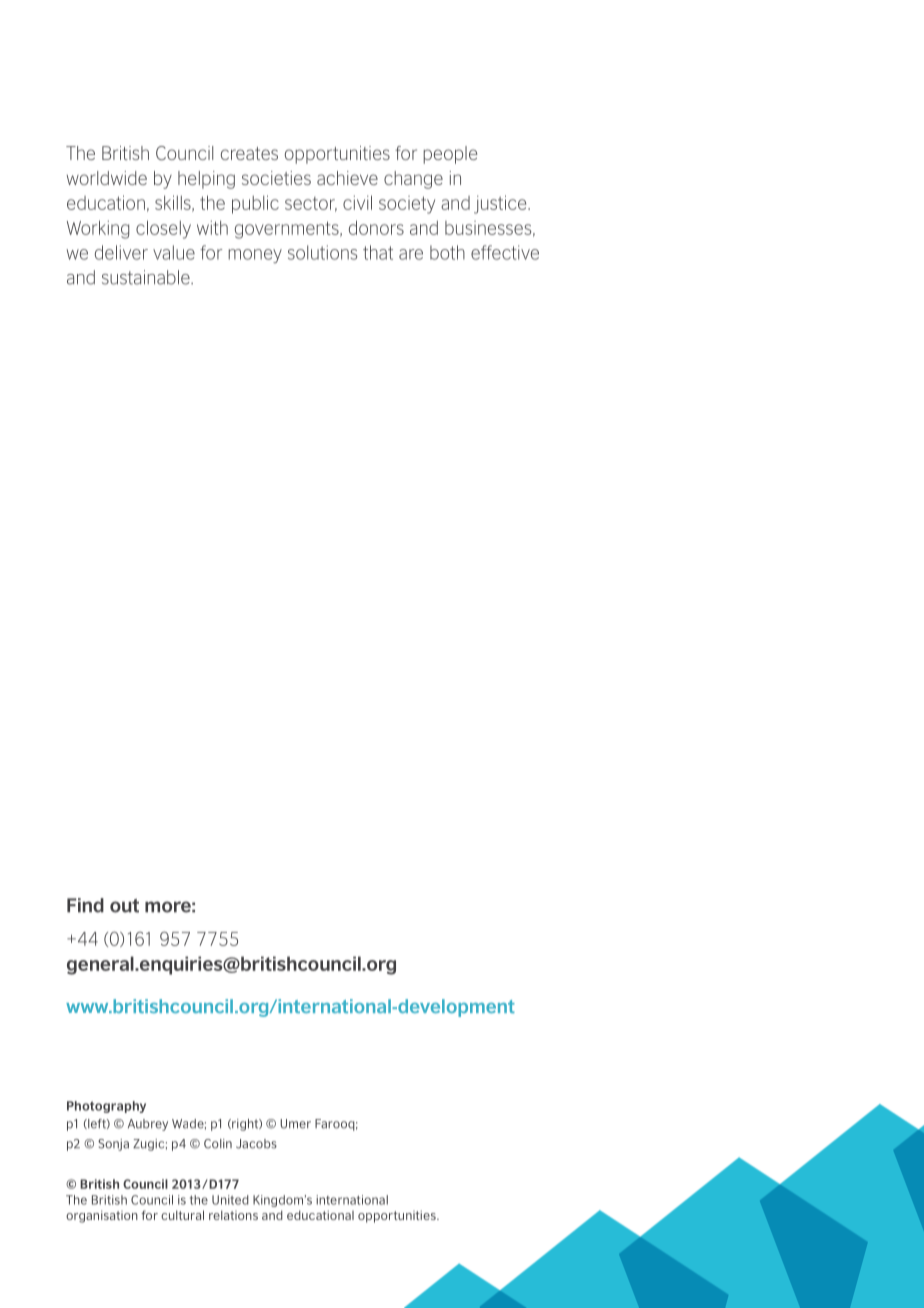 The image size is (924, 1308). Describe the element at coordinates (323, 252) in the screenshot. I see `solutions` at that location.
